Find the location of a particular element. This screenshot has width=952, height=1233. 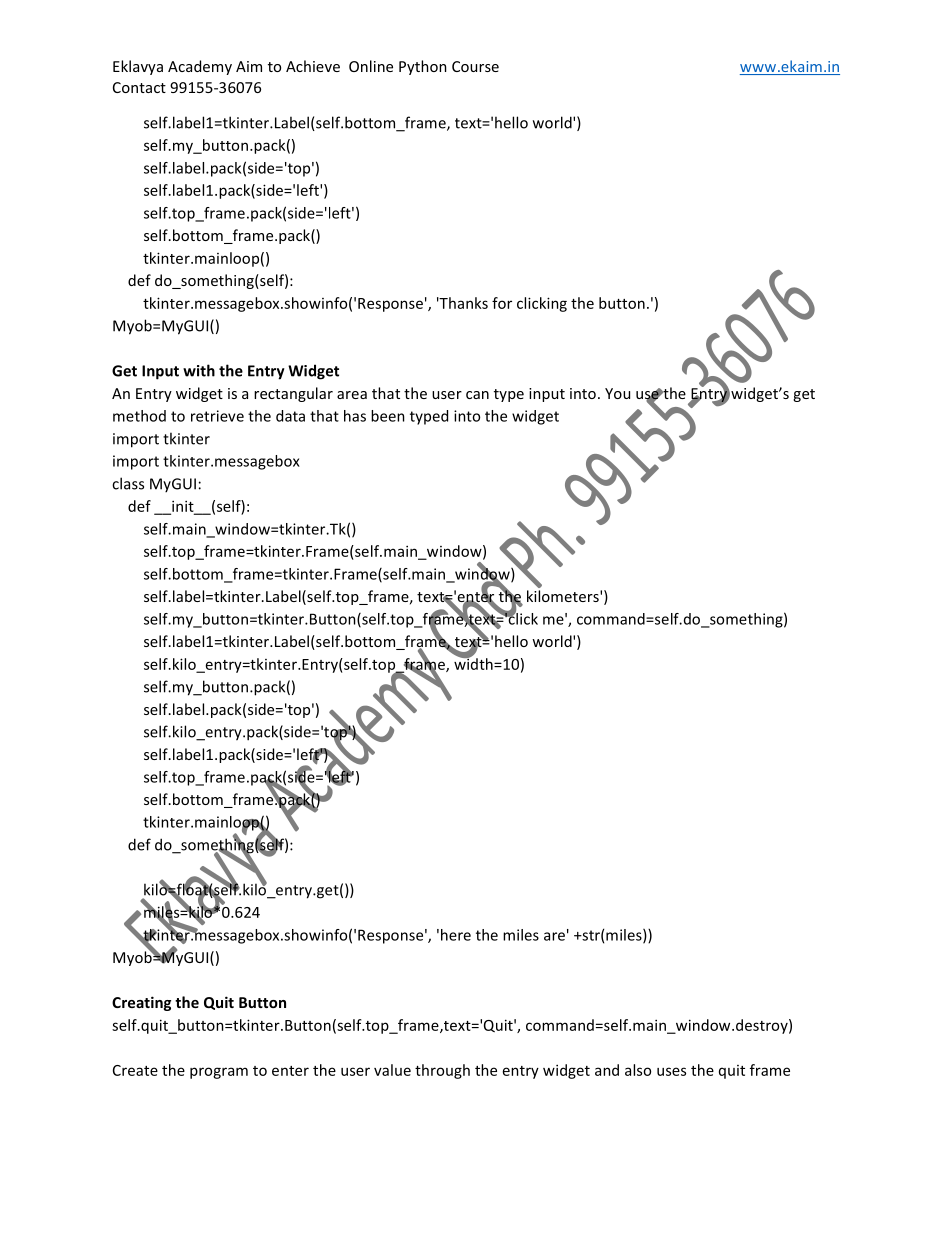

Python is located at coordinates (423, 67).
